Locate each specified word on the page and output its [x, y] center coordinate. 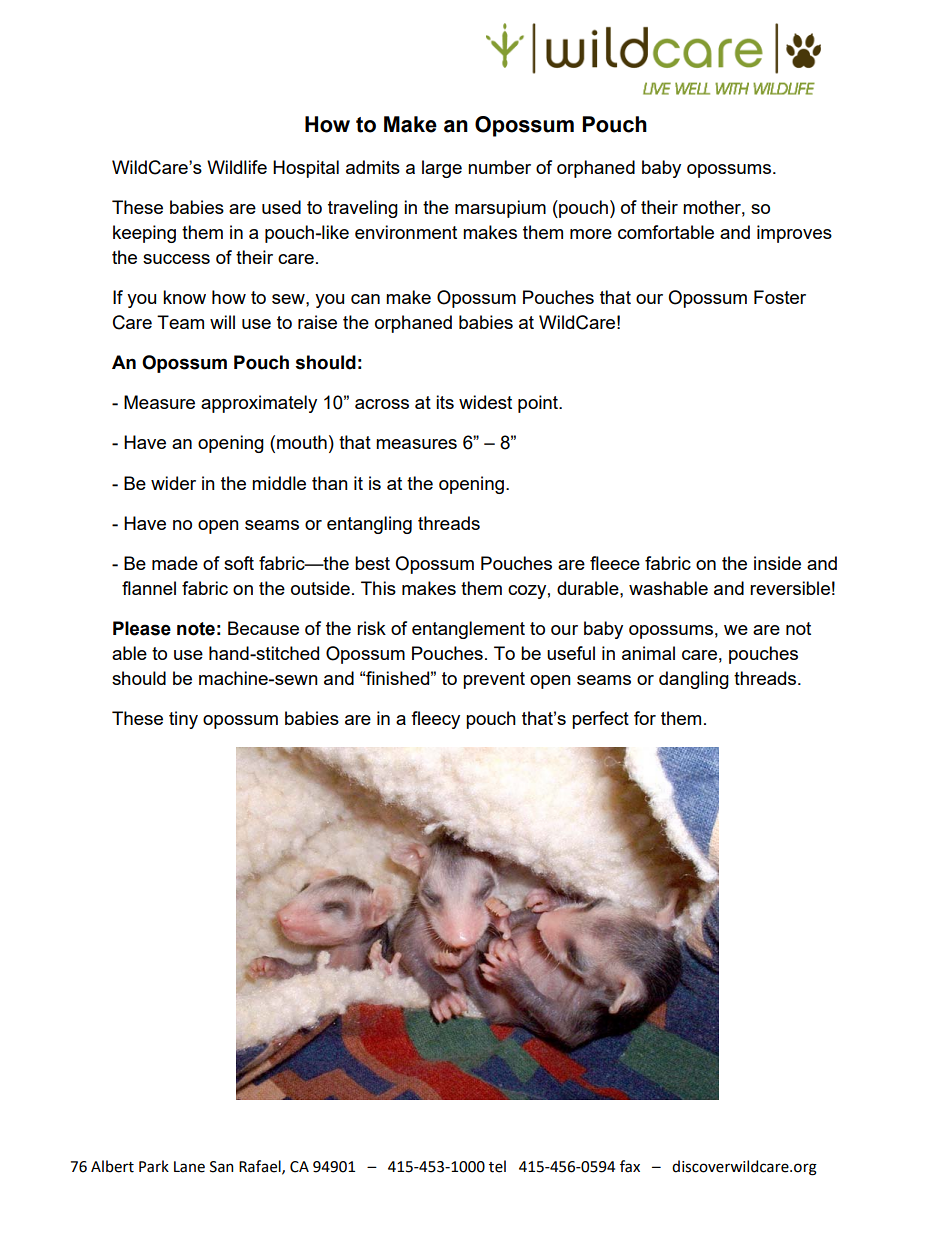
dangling [694, 680]
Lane [189, 1167]
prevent [494, 680]
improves [794, 234]
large [442, 169]
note [196, 629]
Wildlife [237, 167]
